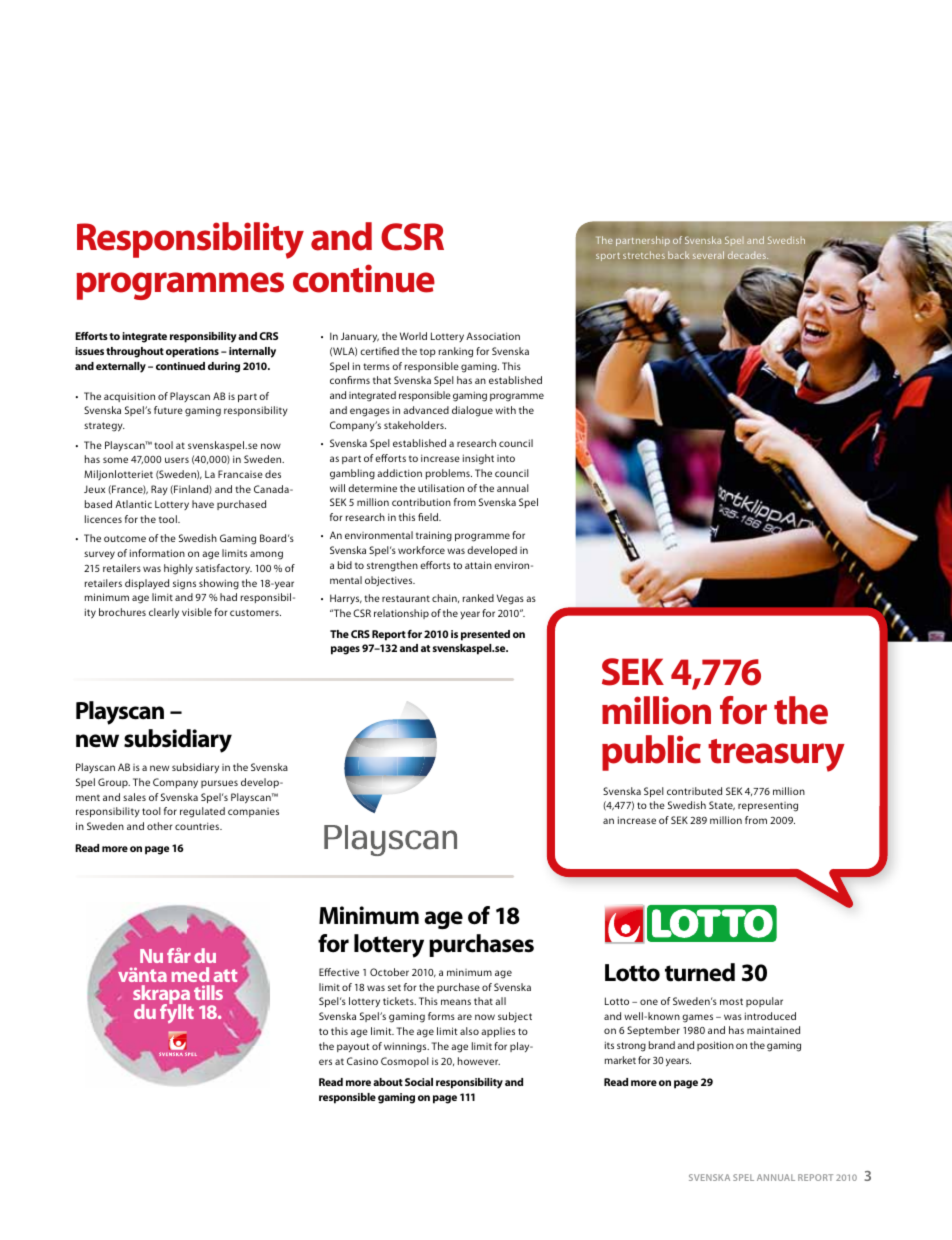  Describe the element at coordinates (651, 753) in the image. I see `public` at that location.
